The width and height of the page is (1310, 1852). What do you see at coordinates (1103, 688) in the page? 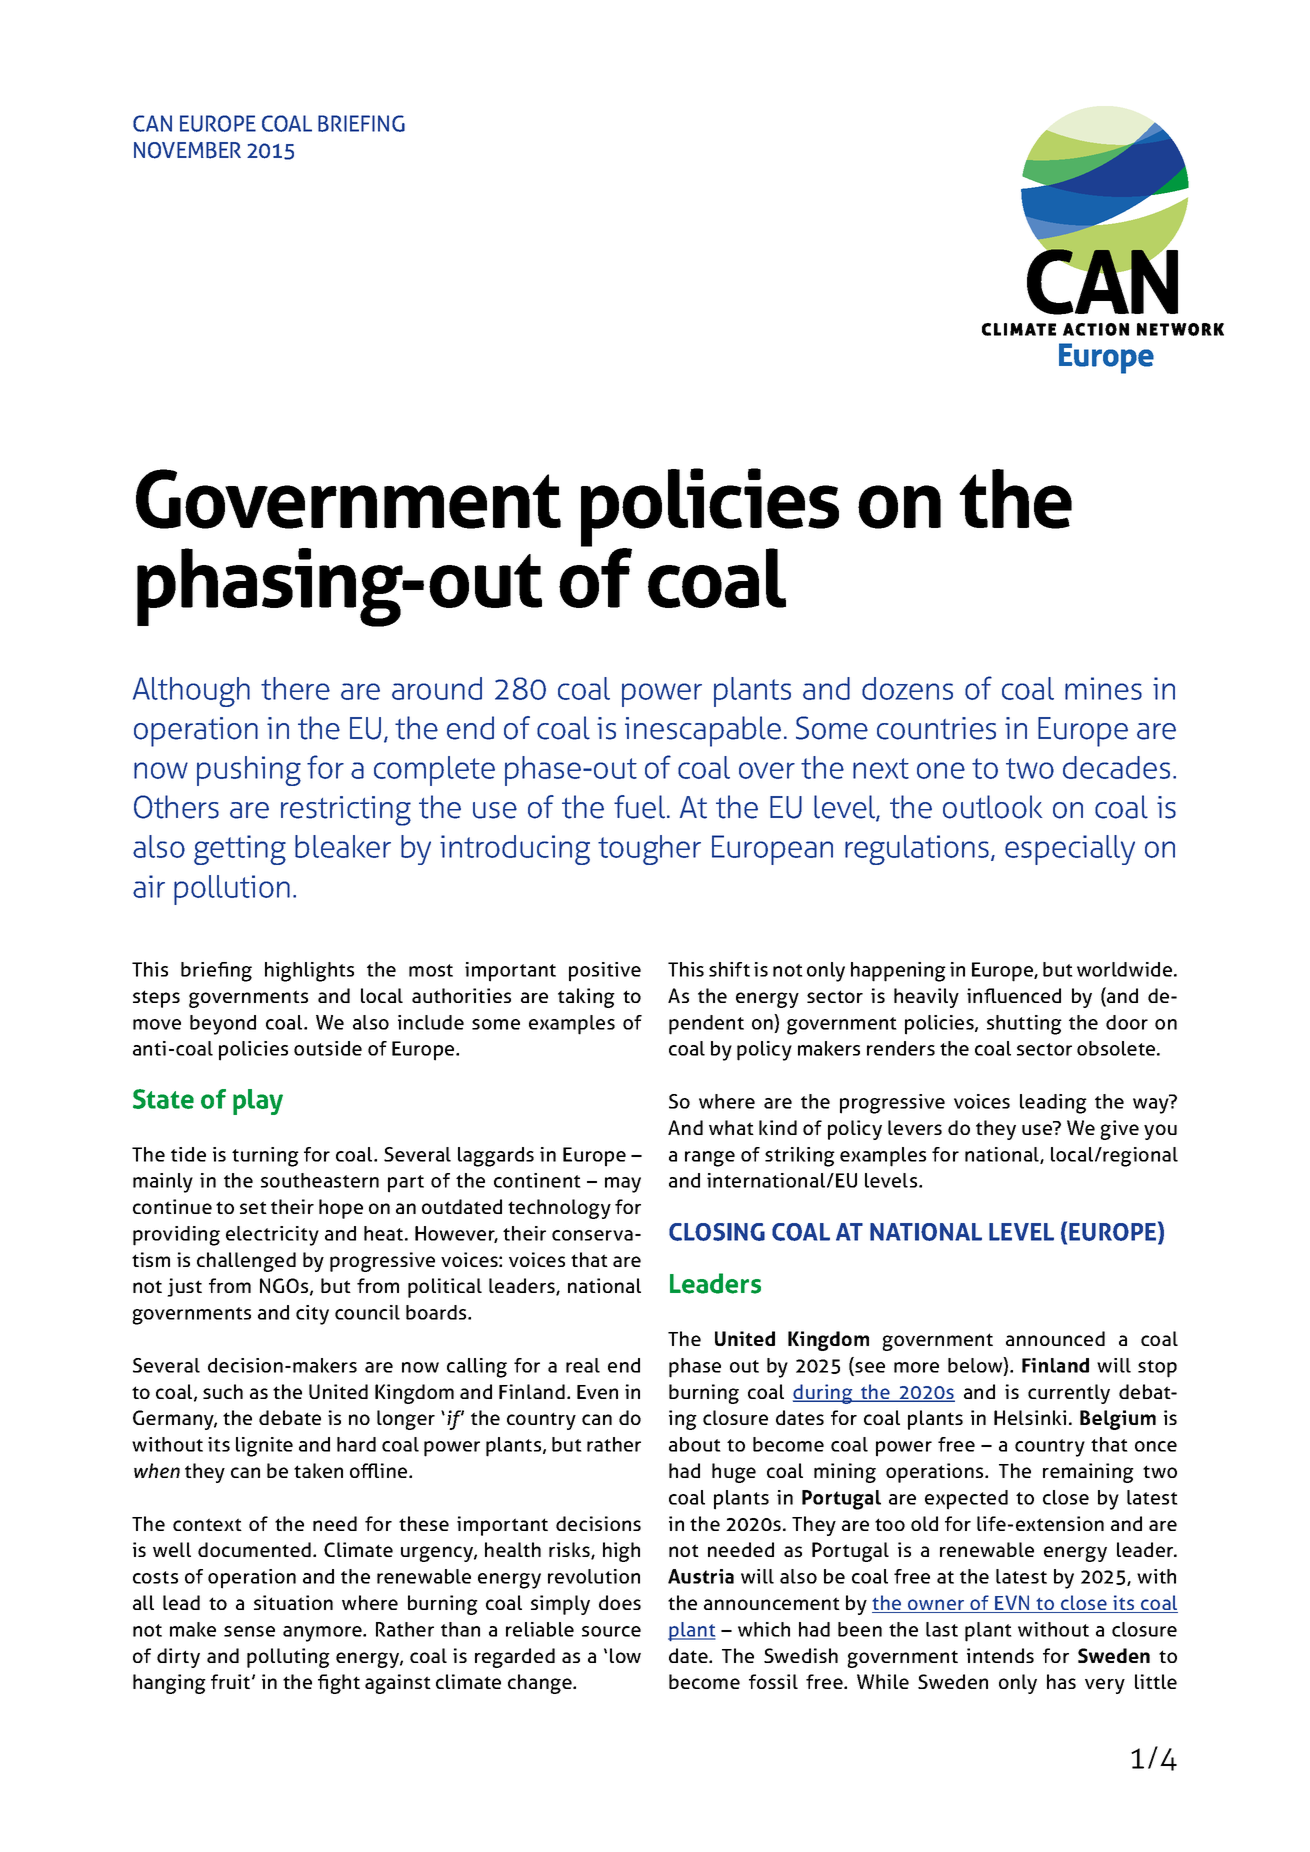
I see `mines` at bounding box center [1103, 688].
